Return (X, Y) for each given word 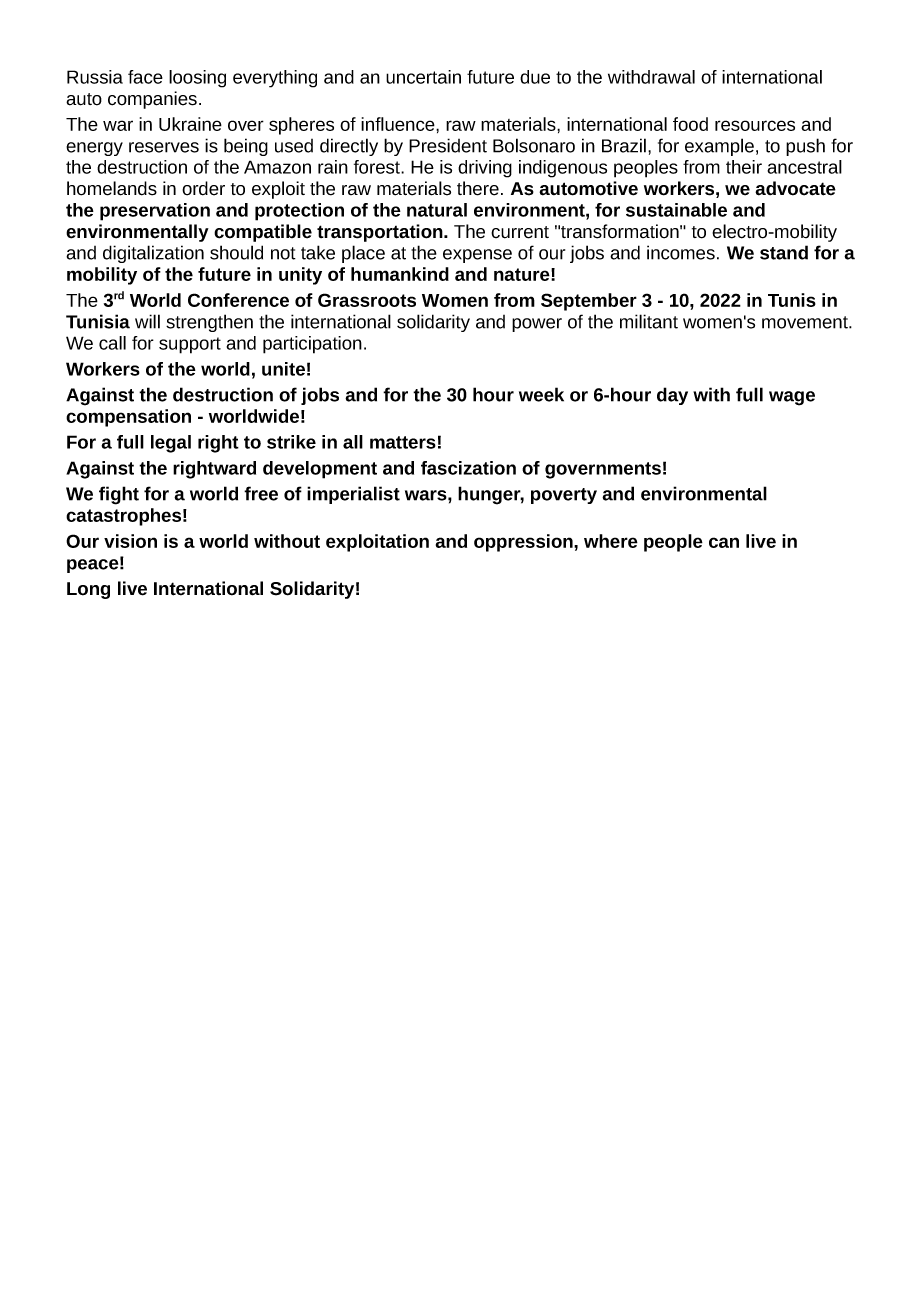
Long (88, 590)
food (690, 124)
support (190, 345)
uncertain (423, 77)
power (537, 325)
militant (649, 321)
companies (152, 100)
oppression (524, 543)
